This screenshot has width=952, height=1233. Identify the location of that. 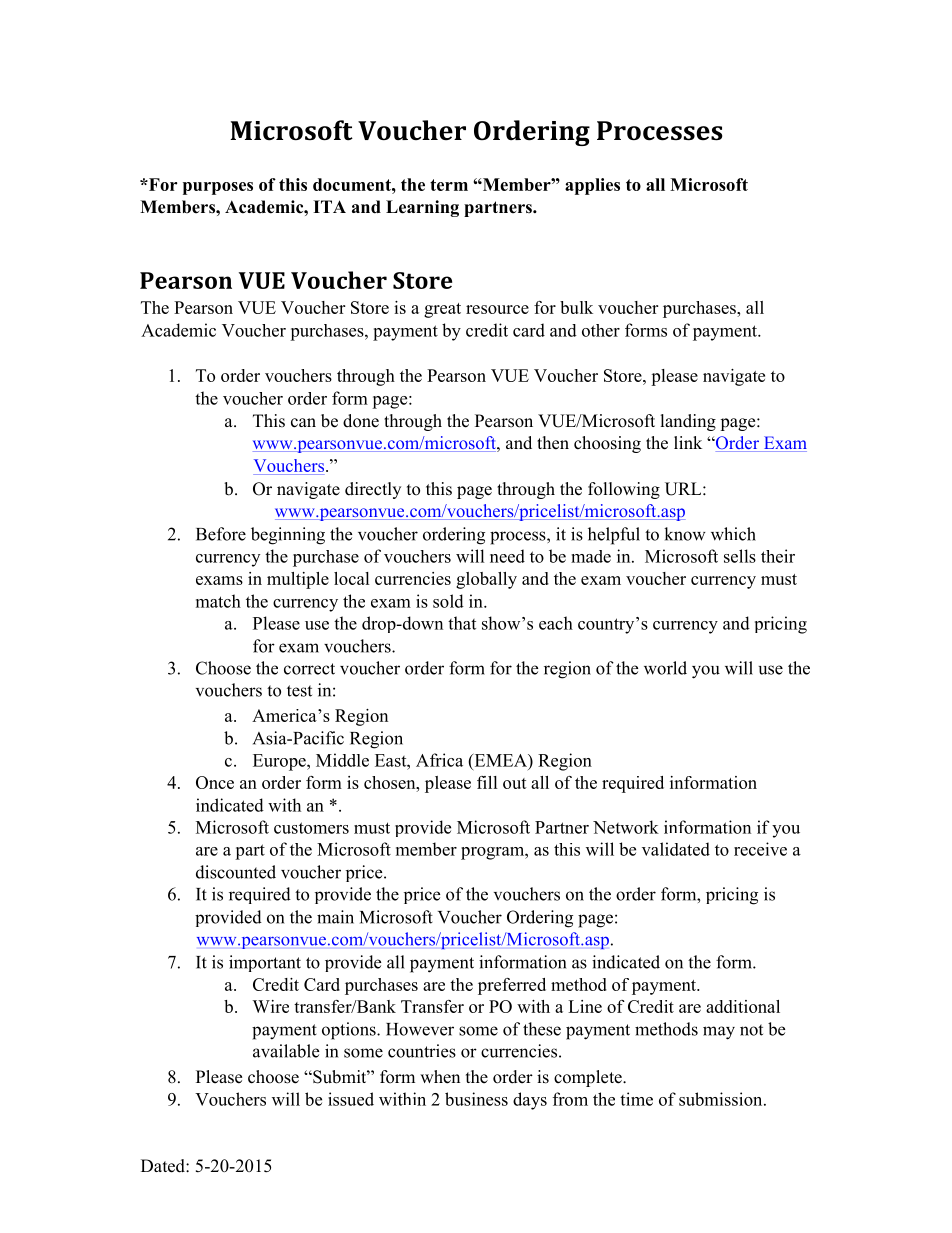
(462, 623).
